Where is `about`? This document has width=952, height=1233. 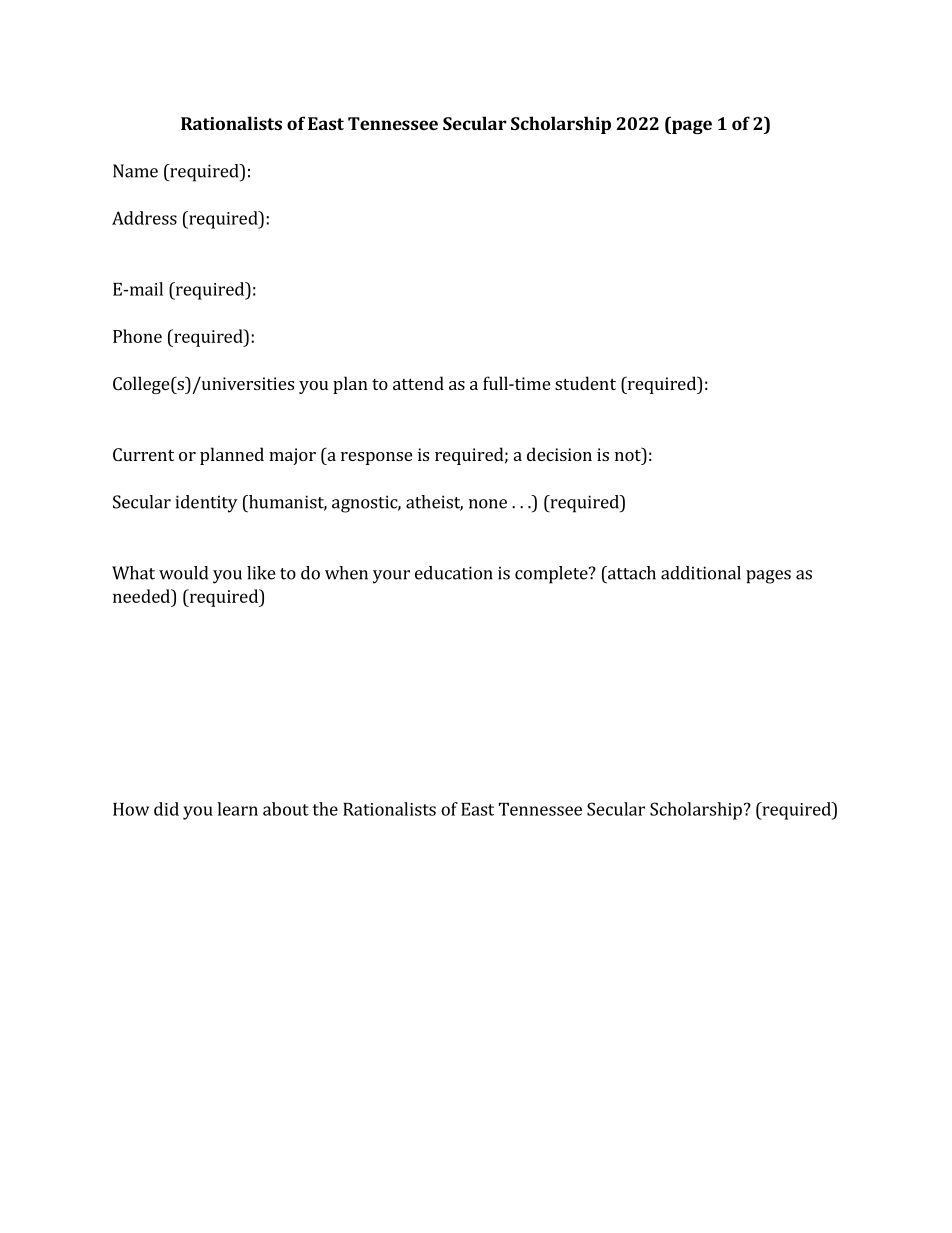
about is located at coordinates (286, 809).
